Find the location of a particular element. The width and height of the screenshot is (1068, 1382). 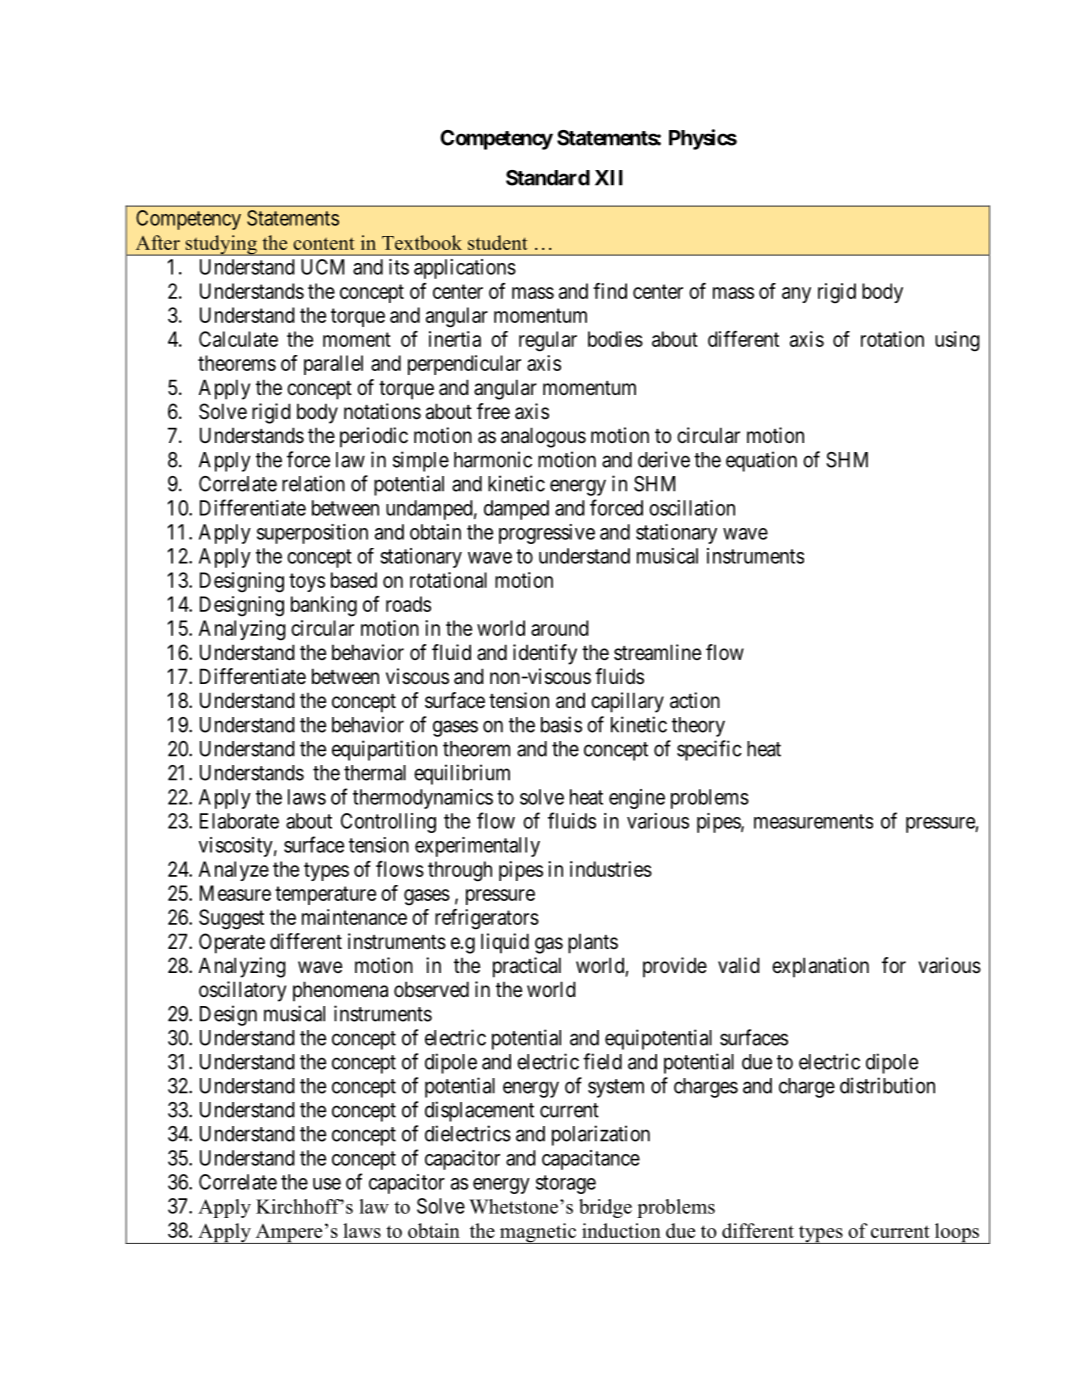

relation is located at coordinates (313, 483).
